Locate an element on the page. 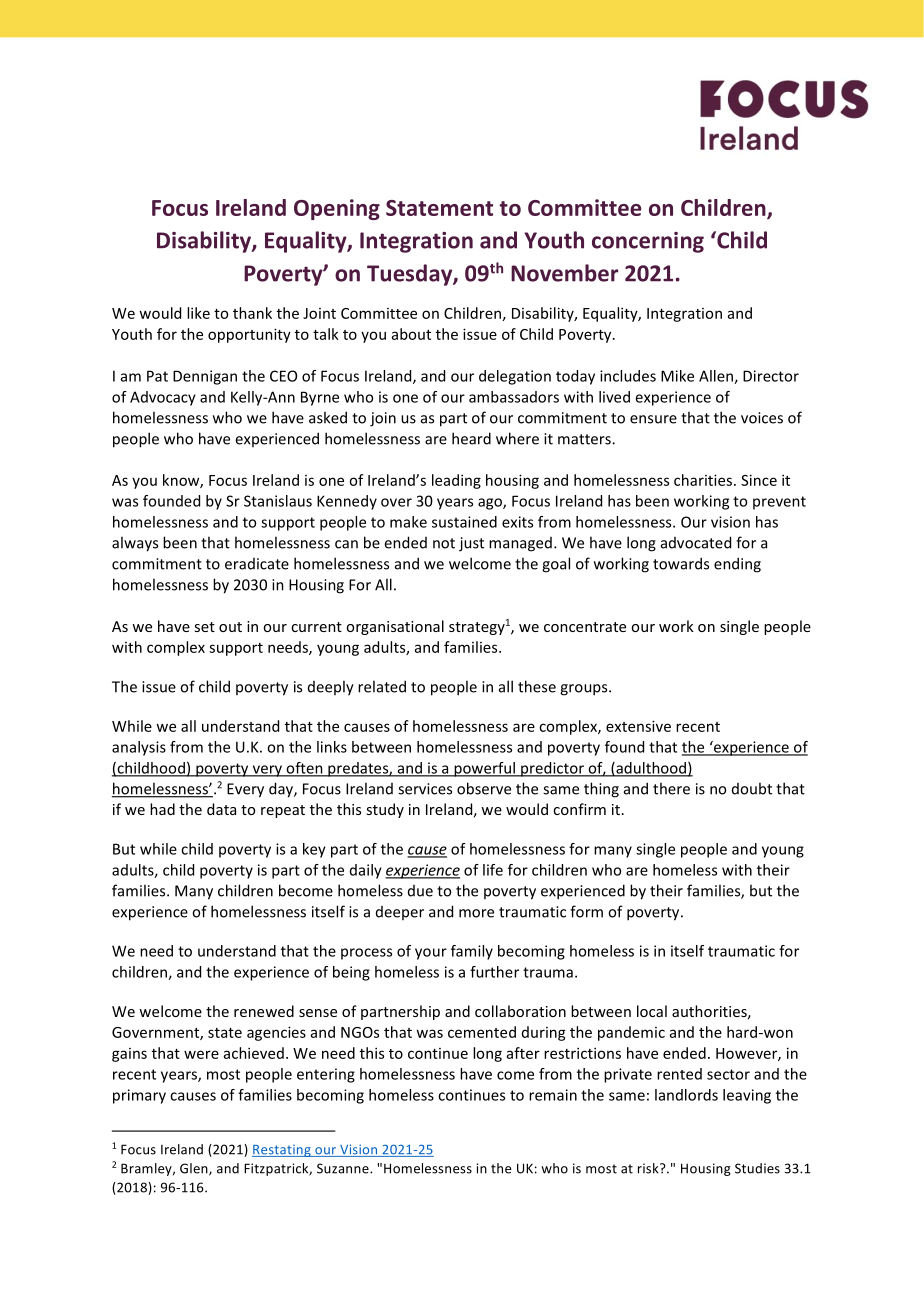 This image has height=1308, width=924. there is located at coordinates (671, 788).
